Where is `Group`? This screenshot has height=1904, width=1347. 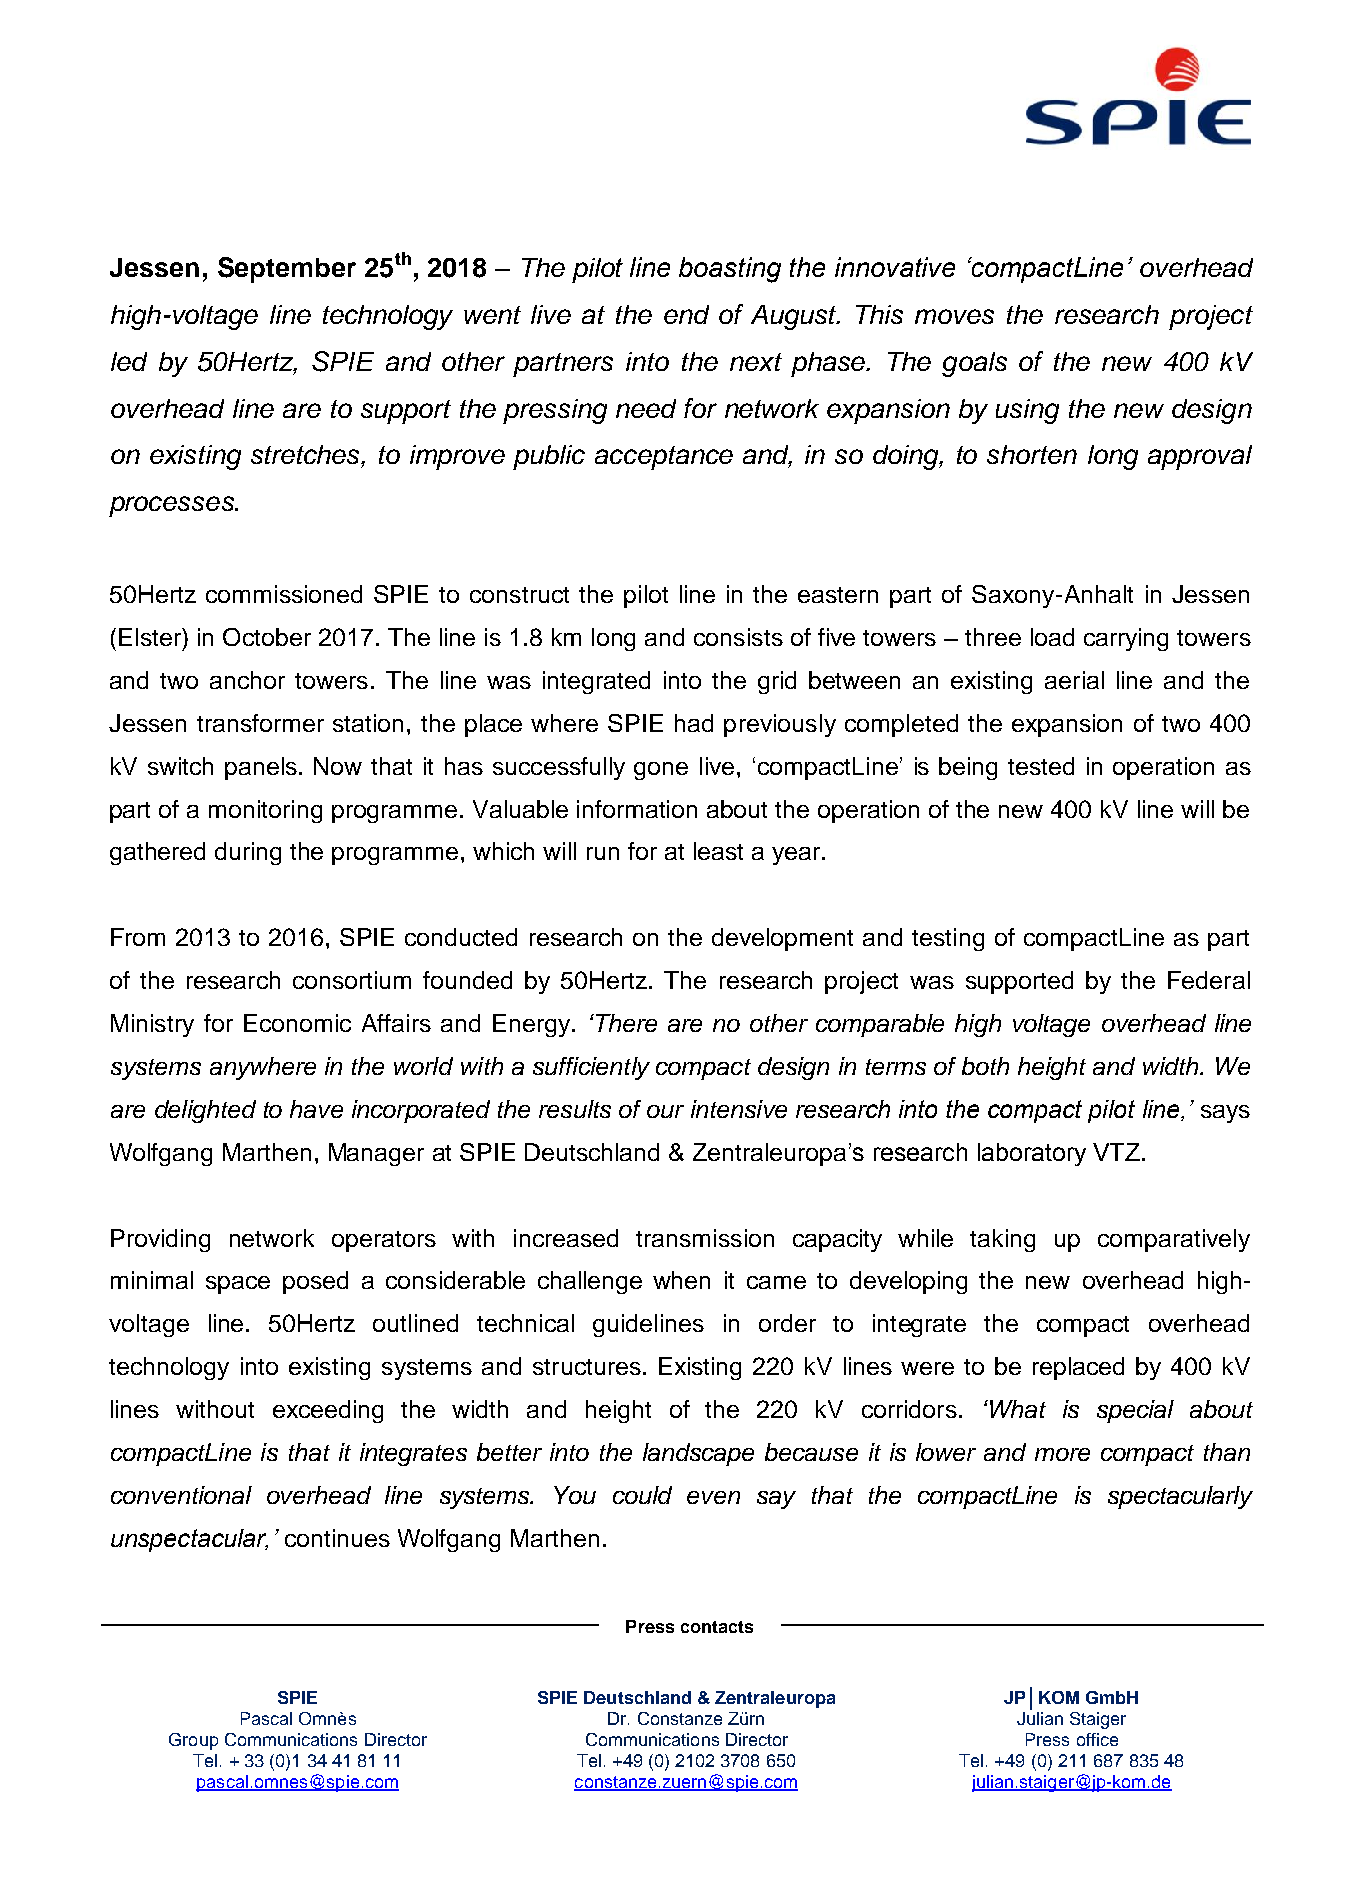
Group is located at coordinates (193, 1741).
